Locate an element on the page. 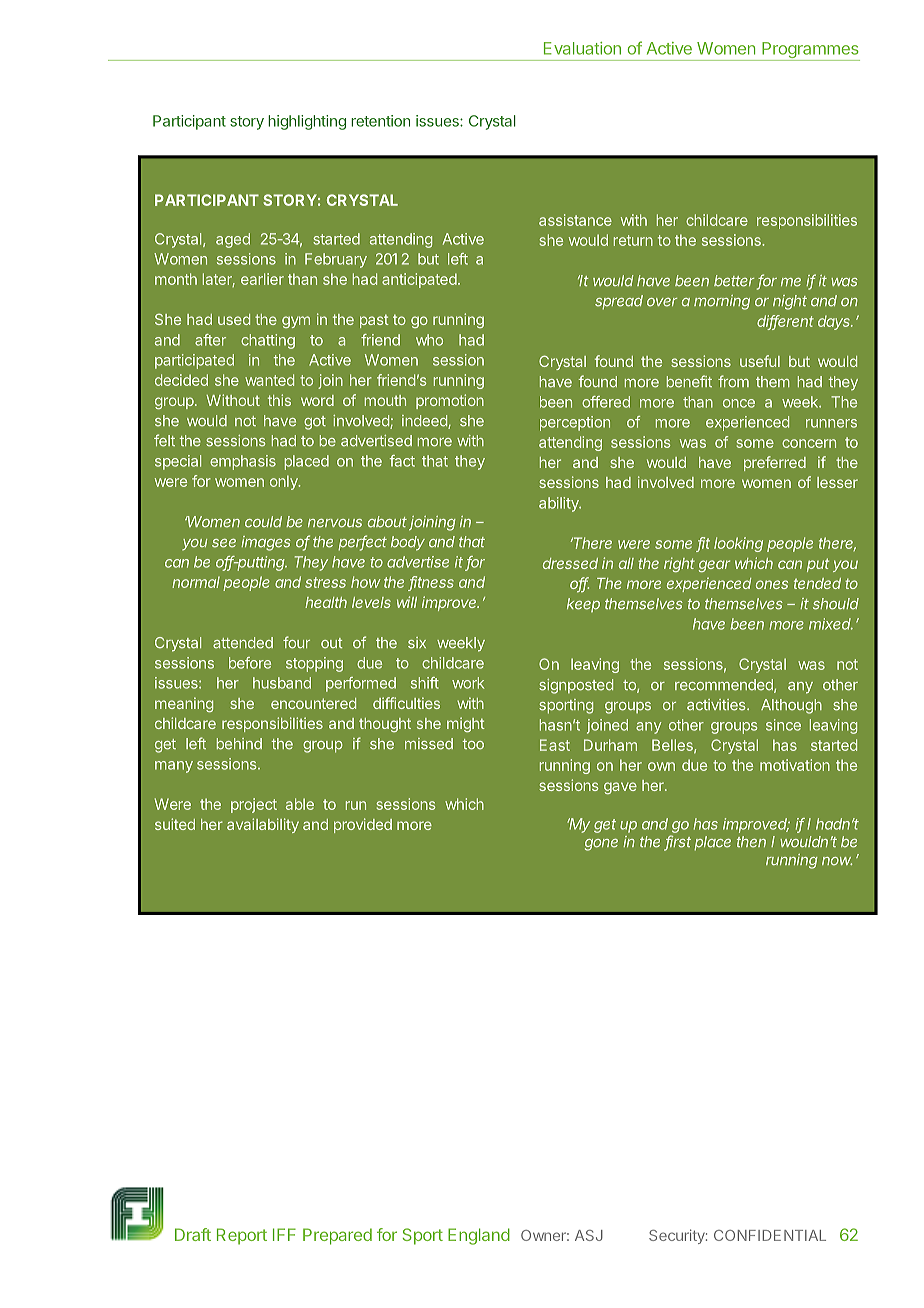  England is located at coordinates (479, 1236).
